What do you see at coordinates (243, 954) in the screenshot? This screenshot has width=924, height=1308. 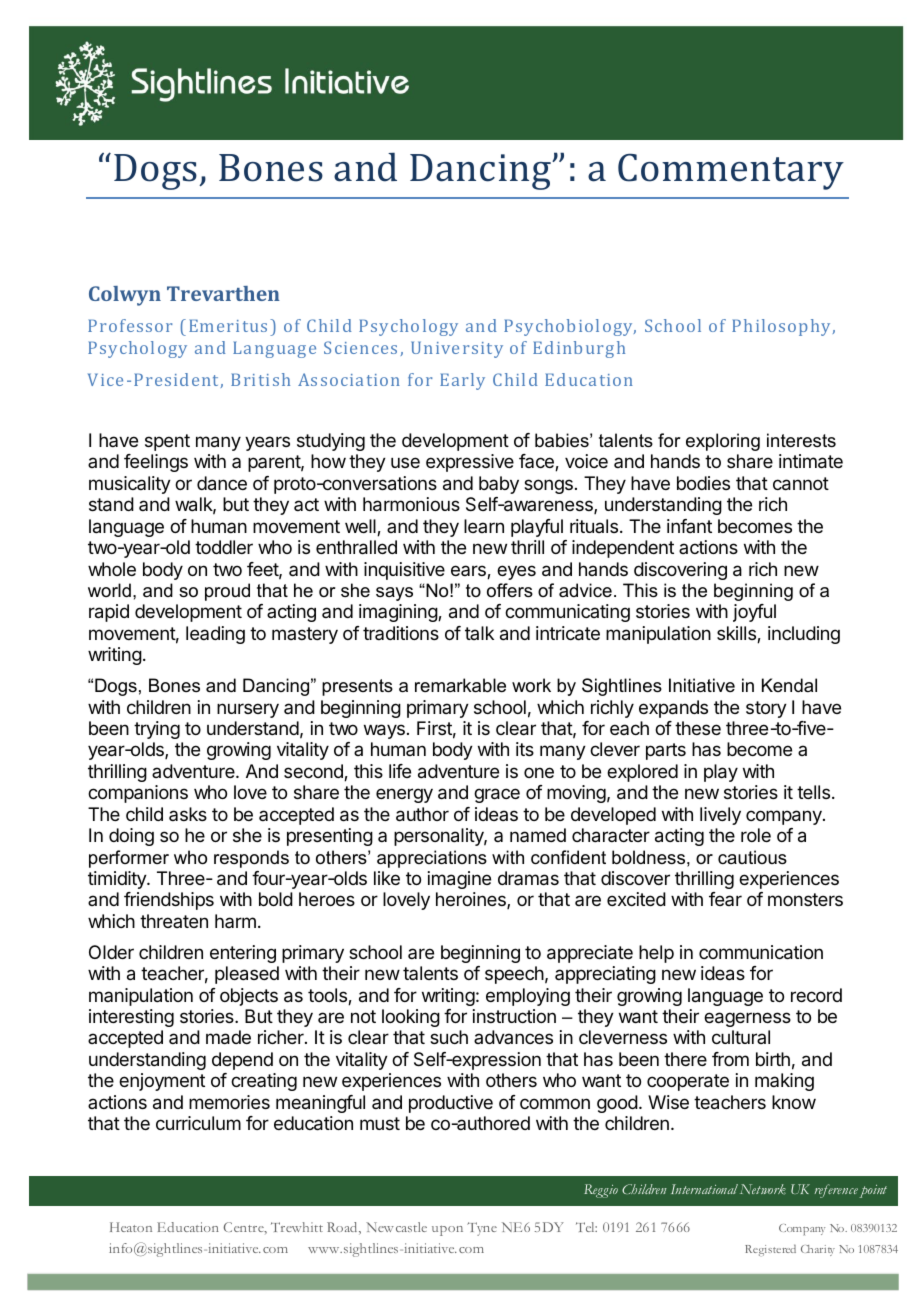 I see `entering` at bounding box center [243, 954].
